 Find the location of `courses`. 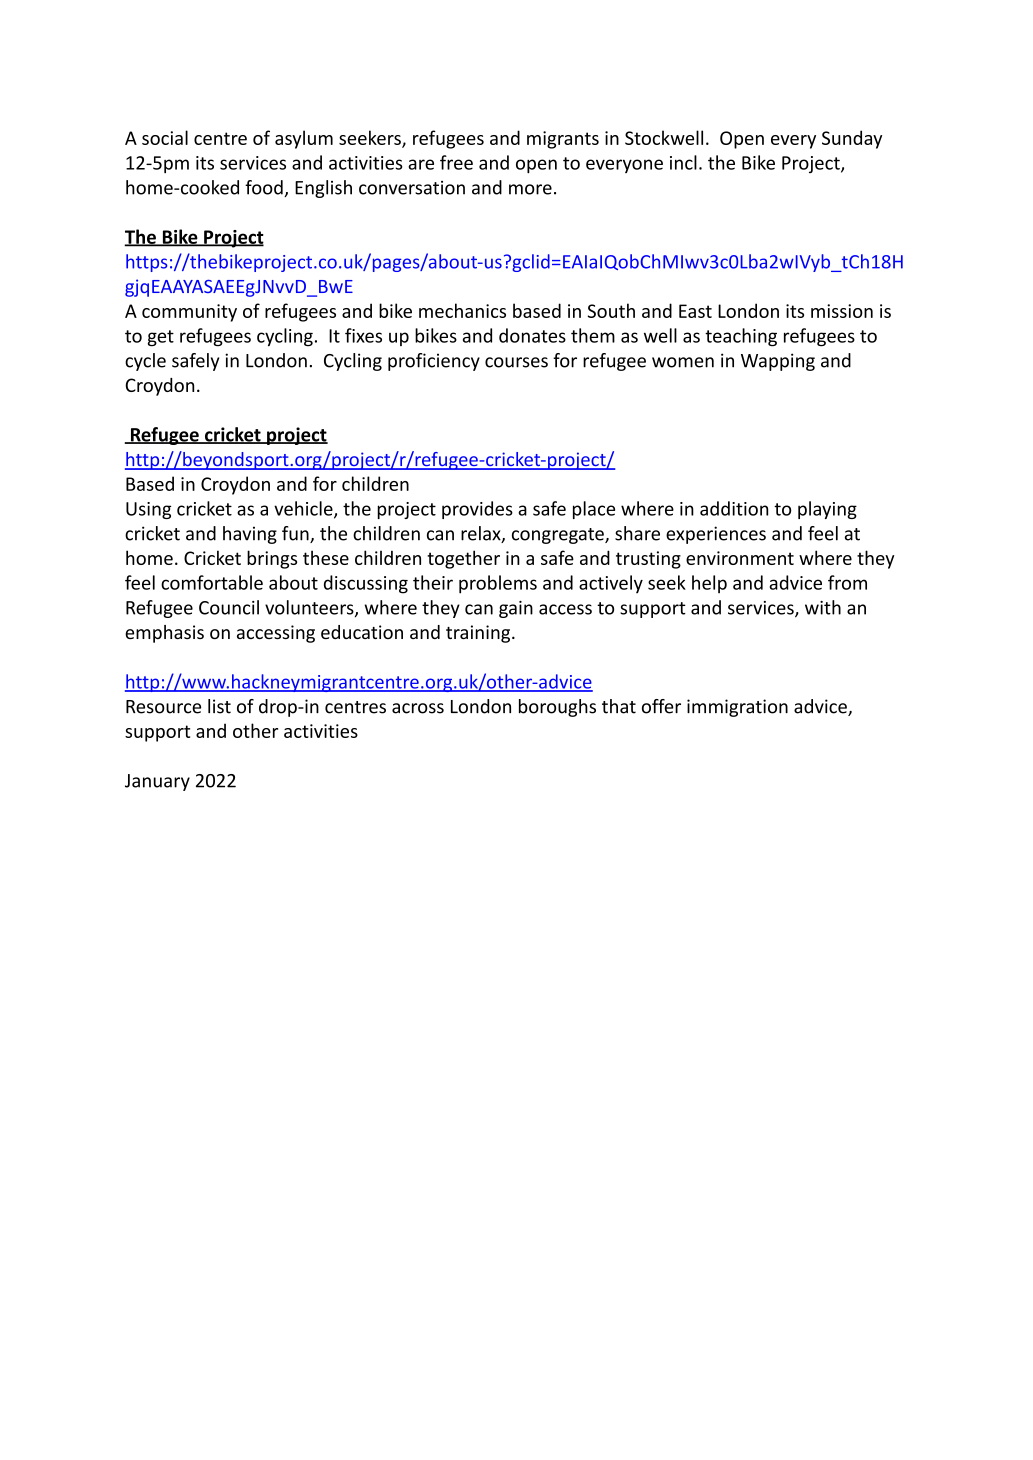

courses is located at coordinates (516, 362).
